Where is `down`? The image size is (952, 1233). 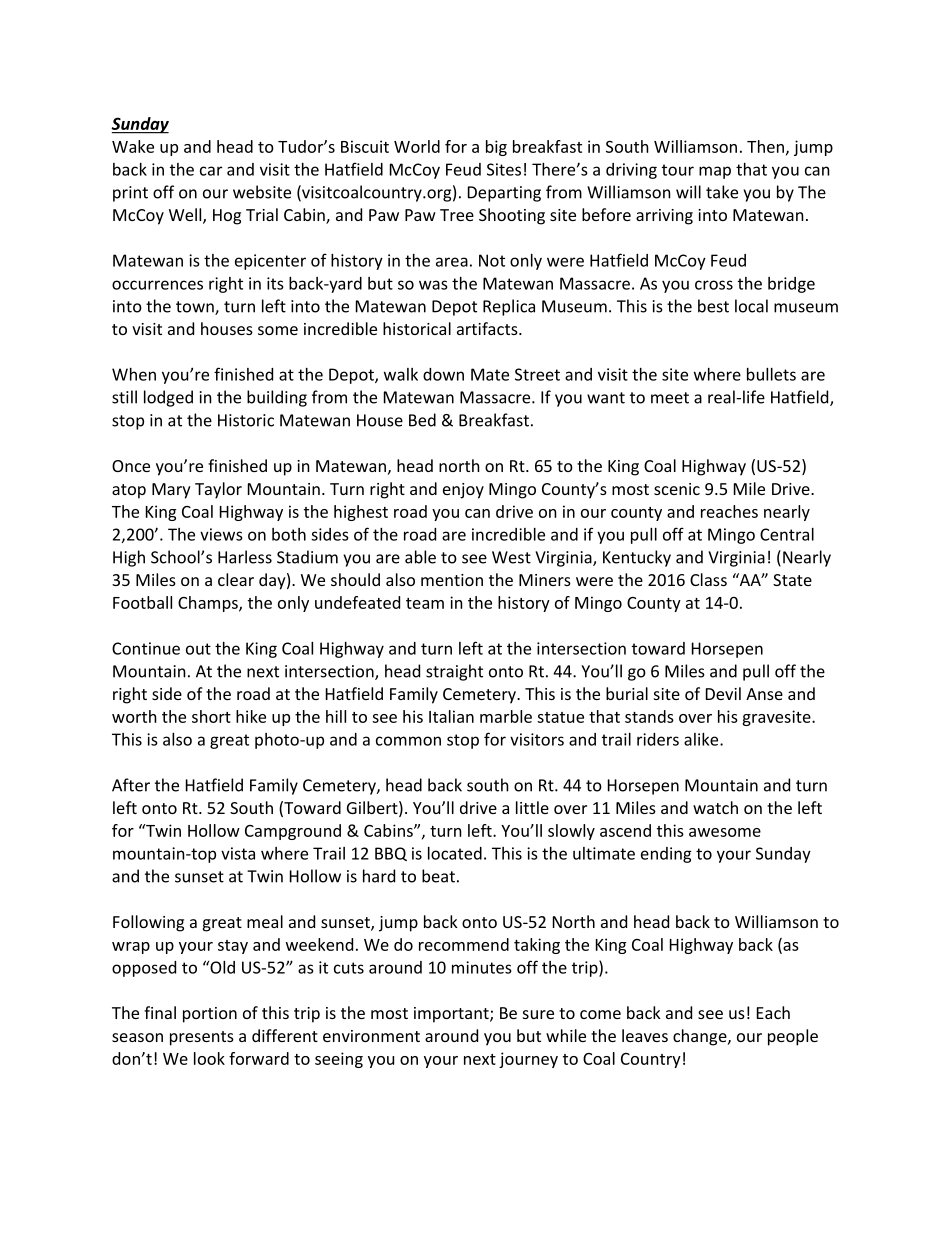 down is located at coordinates (443, 374).
